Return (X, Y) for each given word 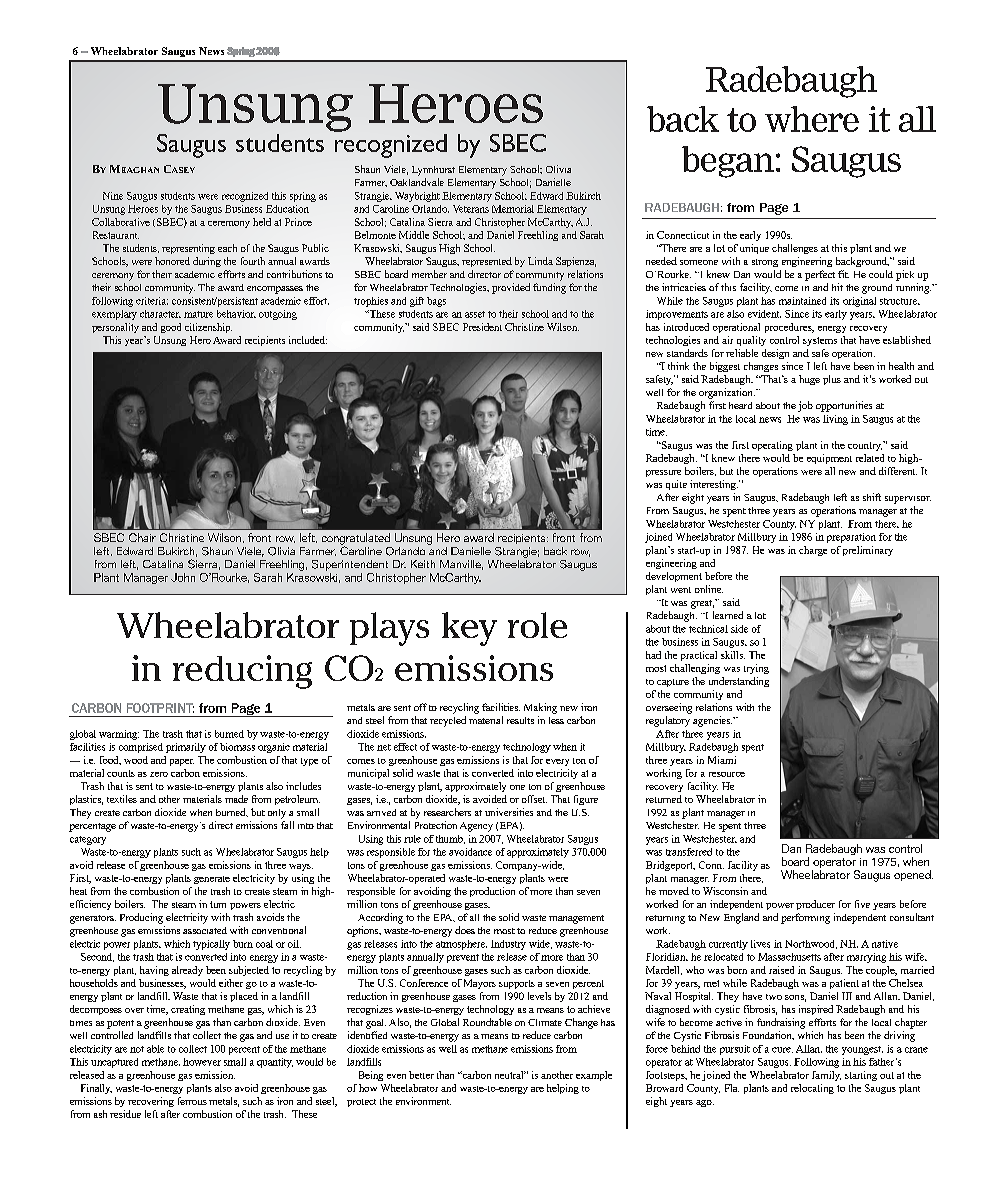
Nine (113, 196)
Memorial (513, 209)
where (812, 119)
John (183, 577)
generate (212, 880)
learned (728, 615)
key (469, 629)
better (421, 1075)
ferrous (192, 1101)
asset (475, 314)
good (171, 328)
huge (809, 380)
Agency (476, 827)
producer (815, 905)
